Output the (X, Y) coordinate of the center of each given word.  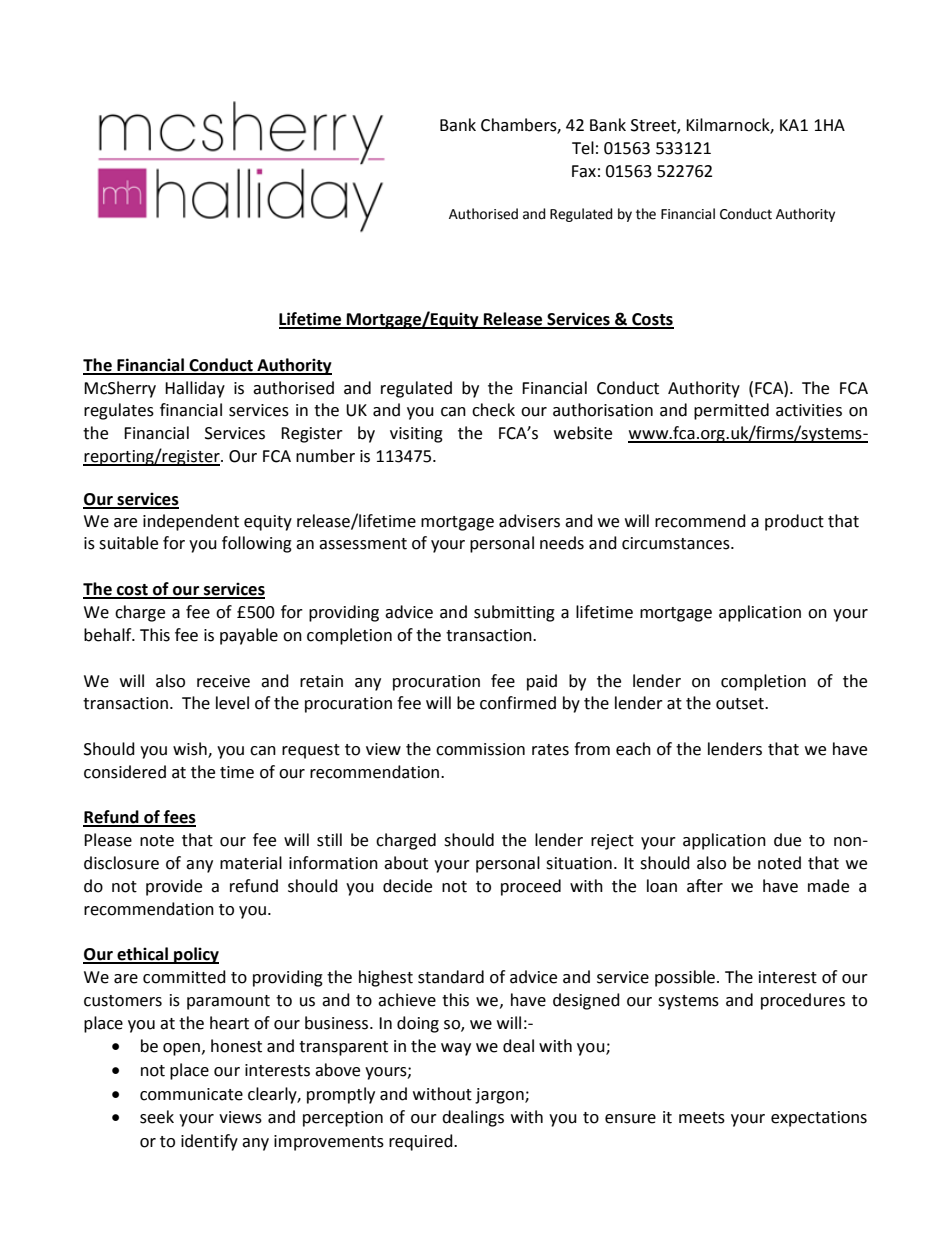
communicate (191, 1094)
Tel (583, 148)
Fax (584, 171)
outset (741, 704)
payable (249, 636)
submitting (514, 613)
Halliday (195, 389)
